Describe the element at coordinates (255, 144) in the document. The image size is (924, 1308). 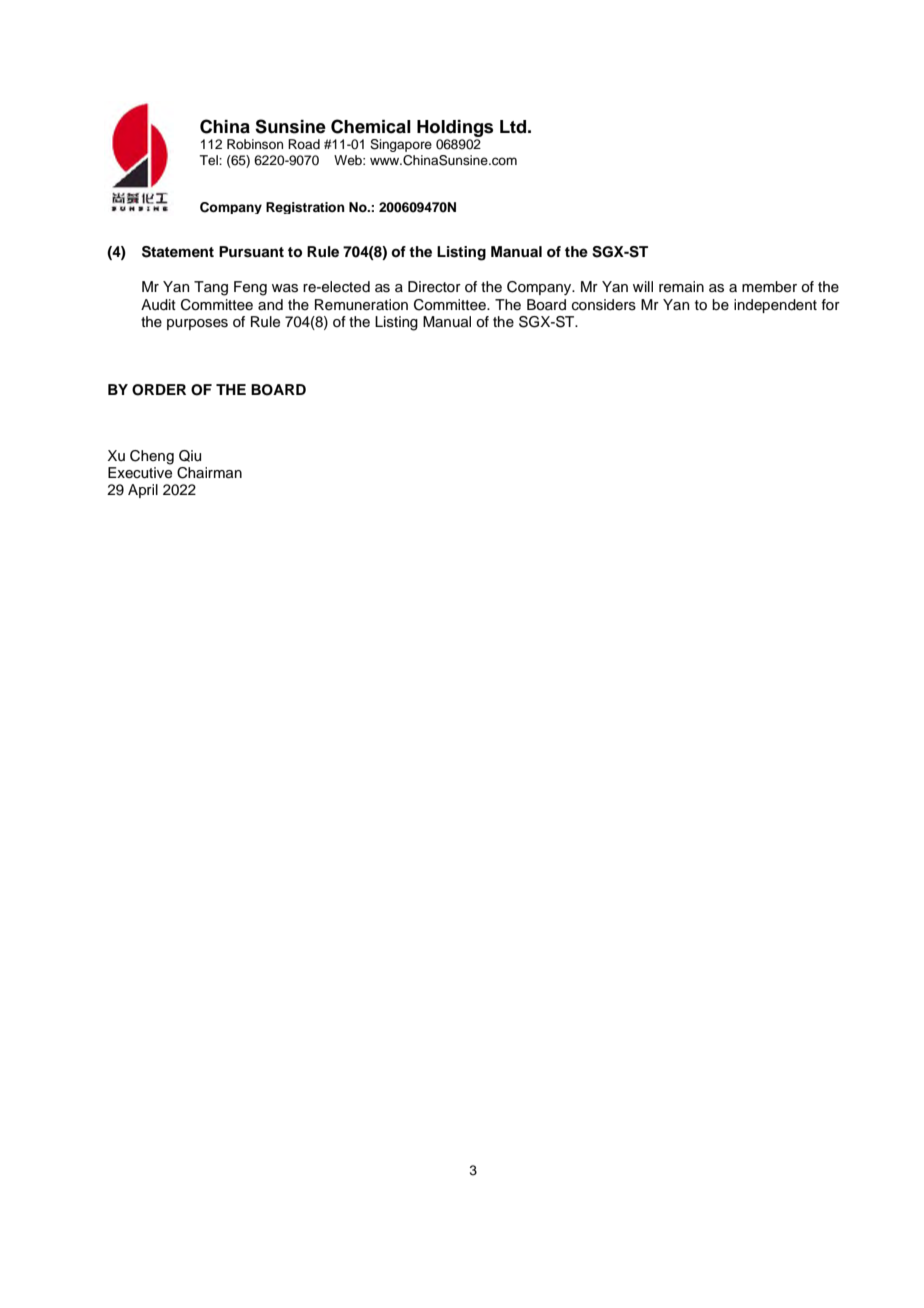
I see `Robinson` at that location.
